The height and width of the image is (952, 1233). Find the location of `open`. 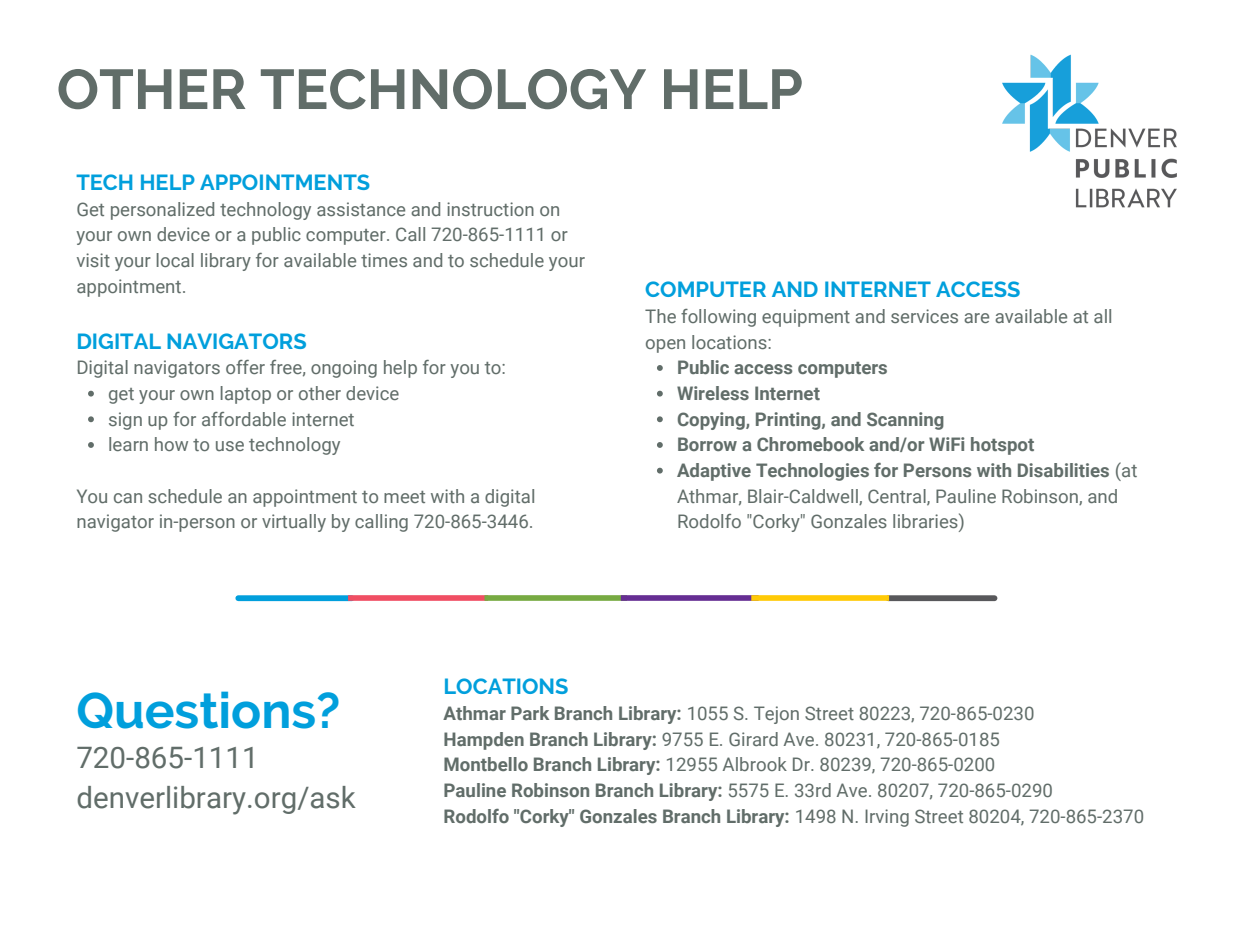

open is located at coordinates (665, 346).
